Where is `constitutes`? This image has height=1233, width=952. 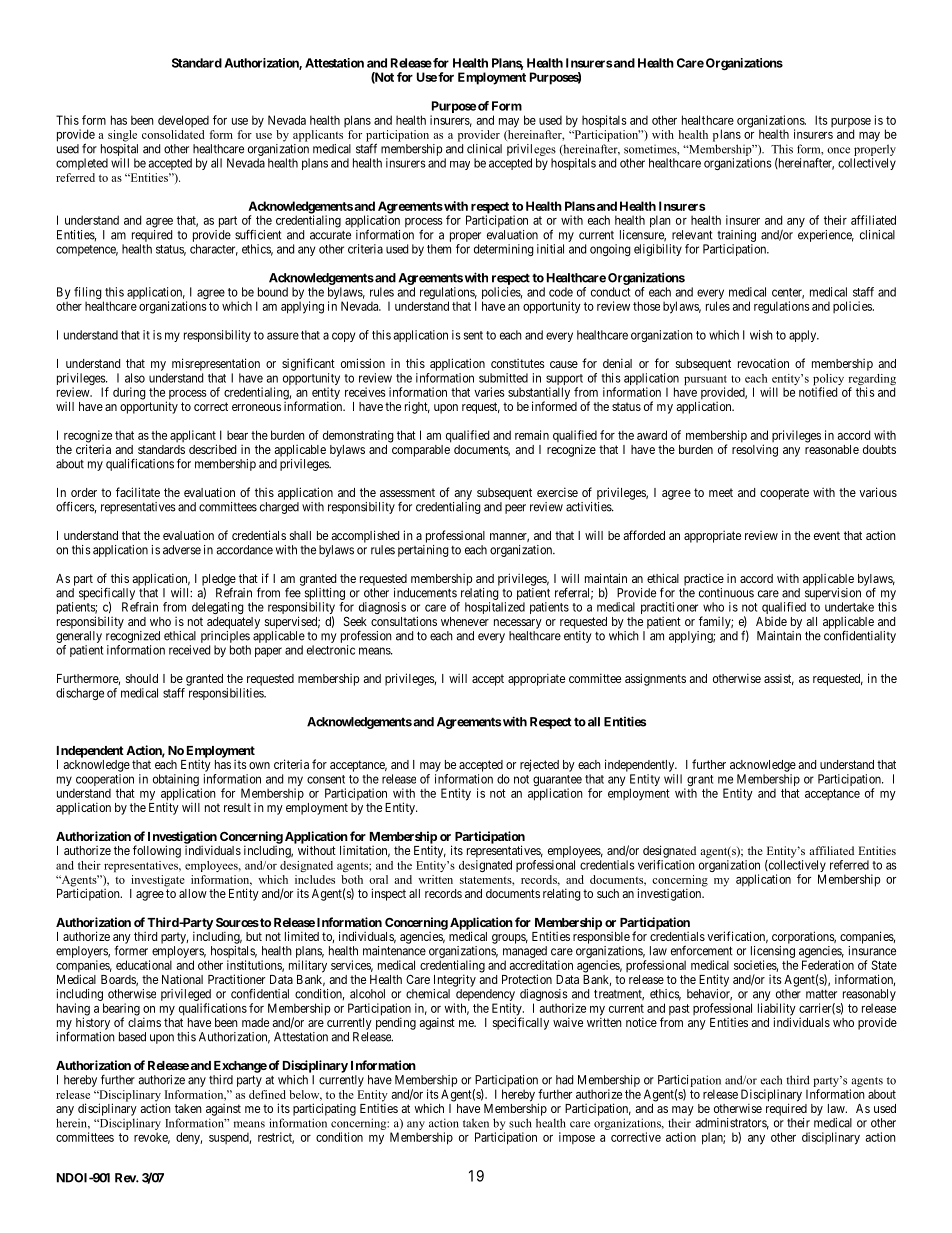
constitutes is located at coordinates (518, 363).
